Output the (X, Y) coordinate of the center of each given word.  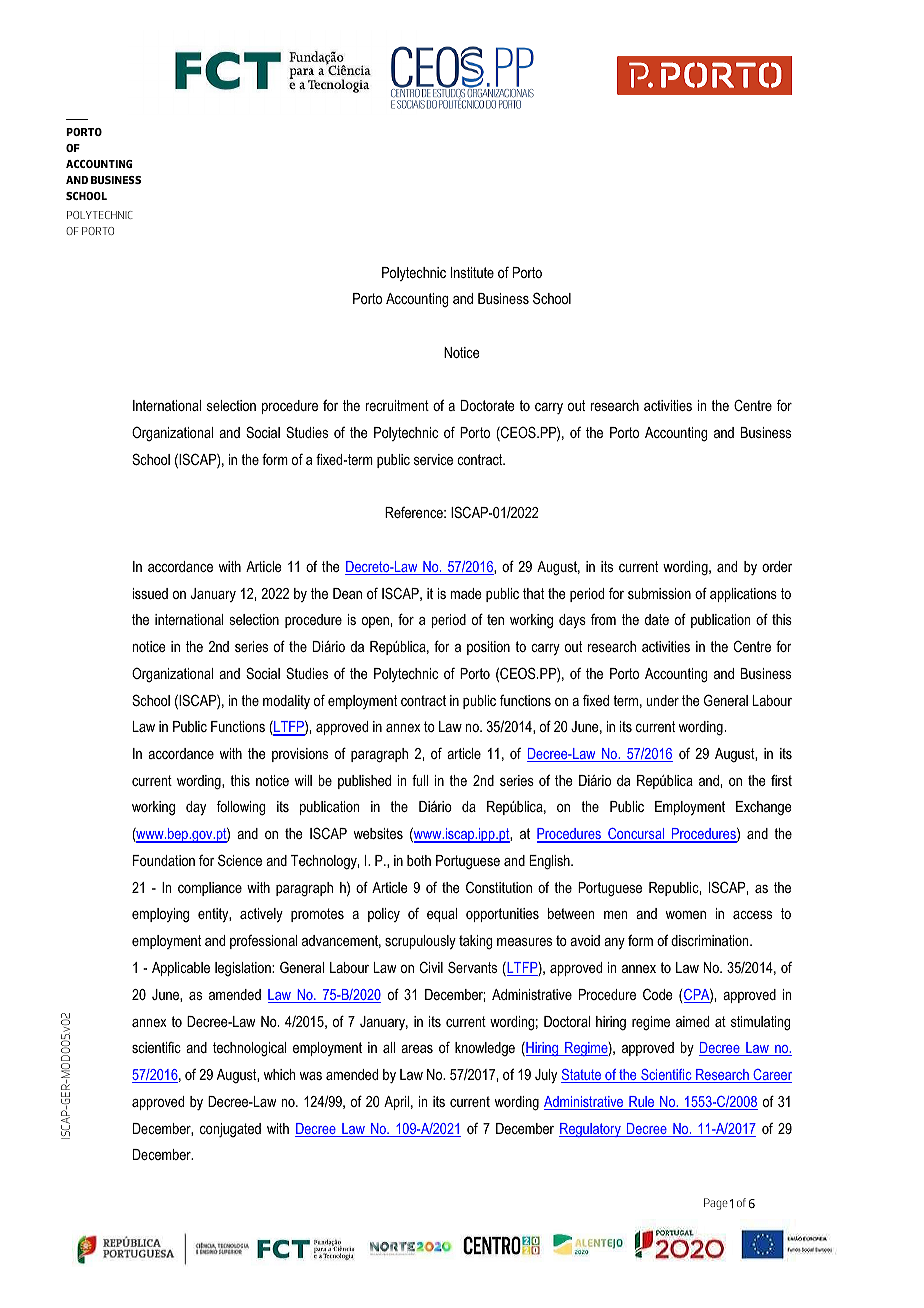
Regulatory (591, 1130)
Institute (472, 272)
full (420, 780)
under (662, 700)
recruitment (397, 405)
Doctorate (488, 405)
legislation (244, 969)
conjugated (230, 1130)
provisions (300, 755)
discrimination (711, 940)
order (777, 566)
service (433, 459)
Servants (472, 967)
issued (150, 593)
